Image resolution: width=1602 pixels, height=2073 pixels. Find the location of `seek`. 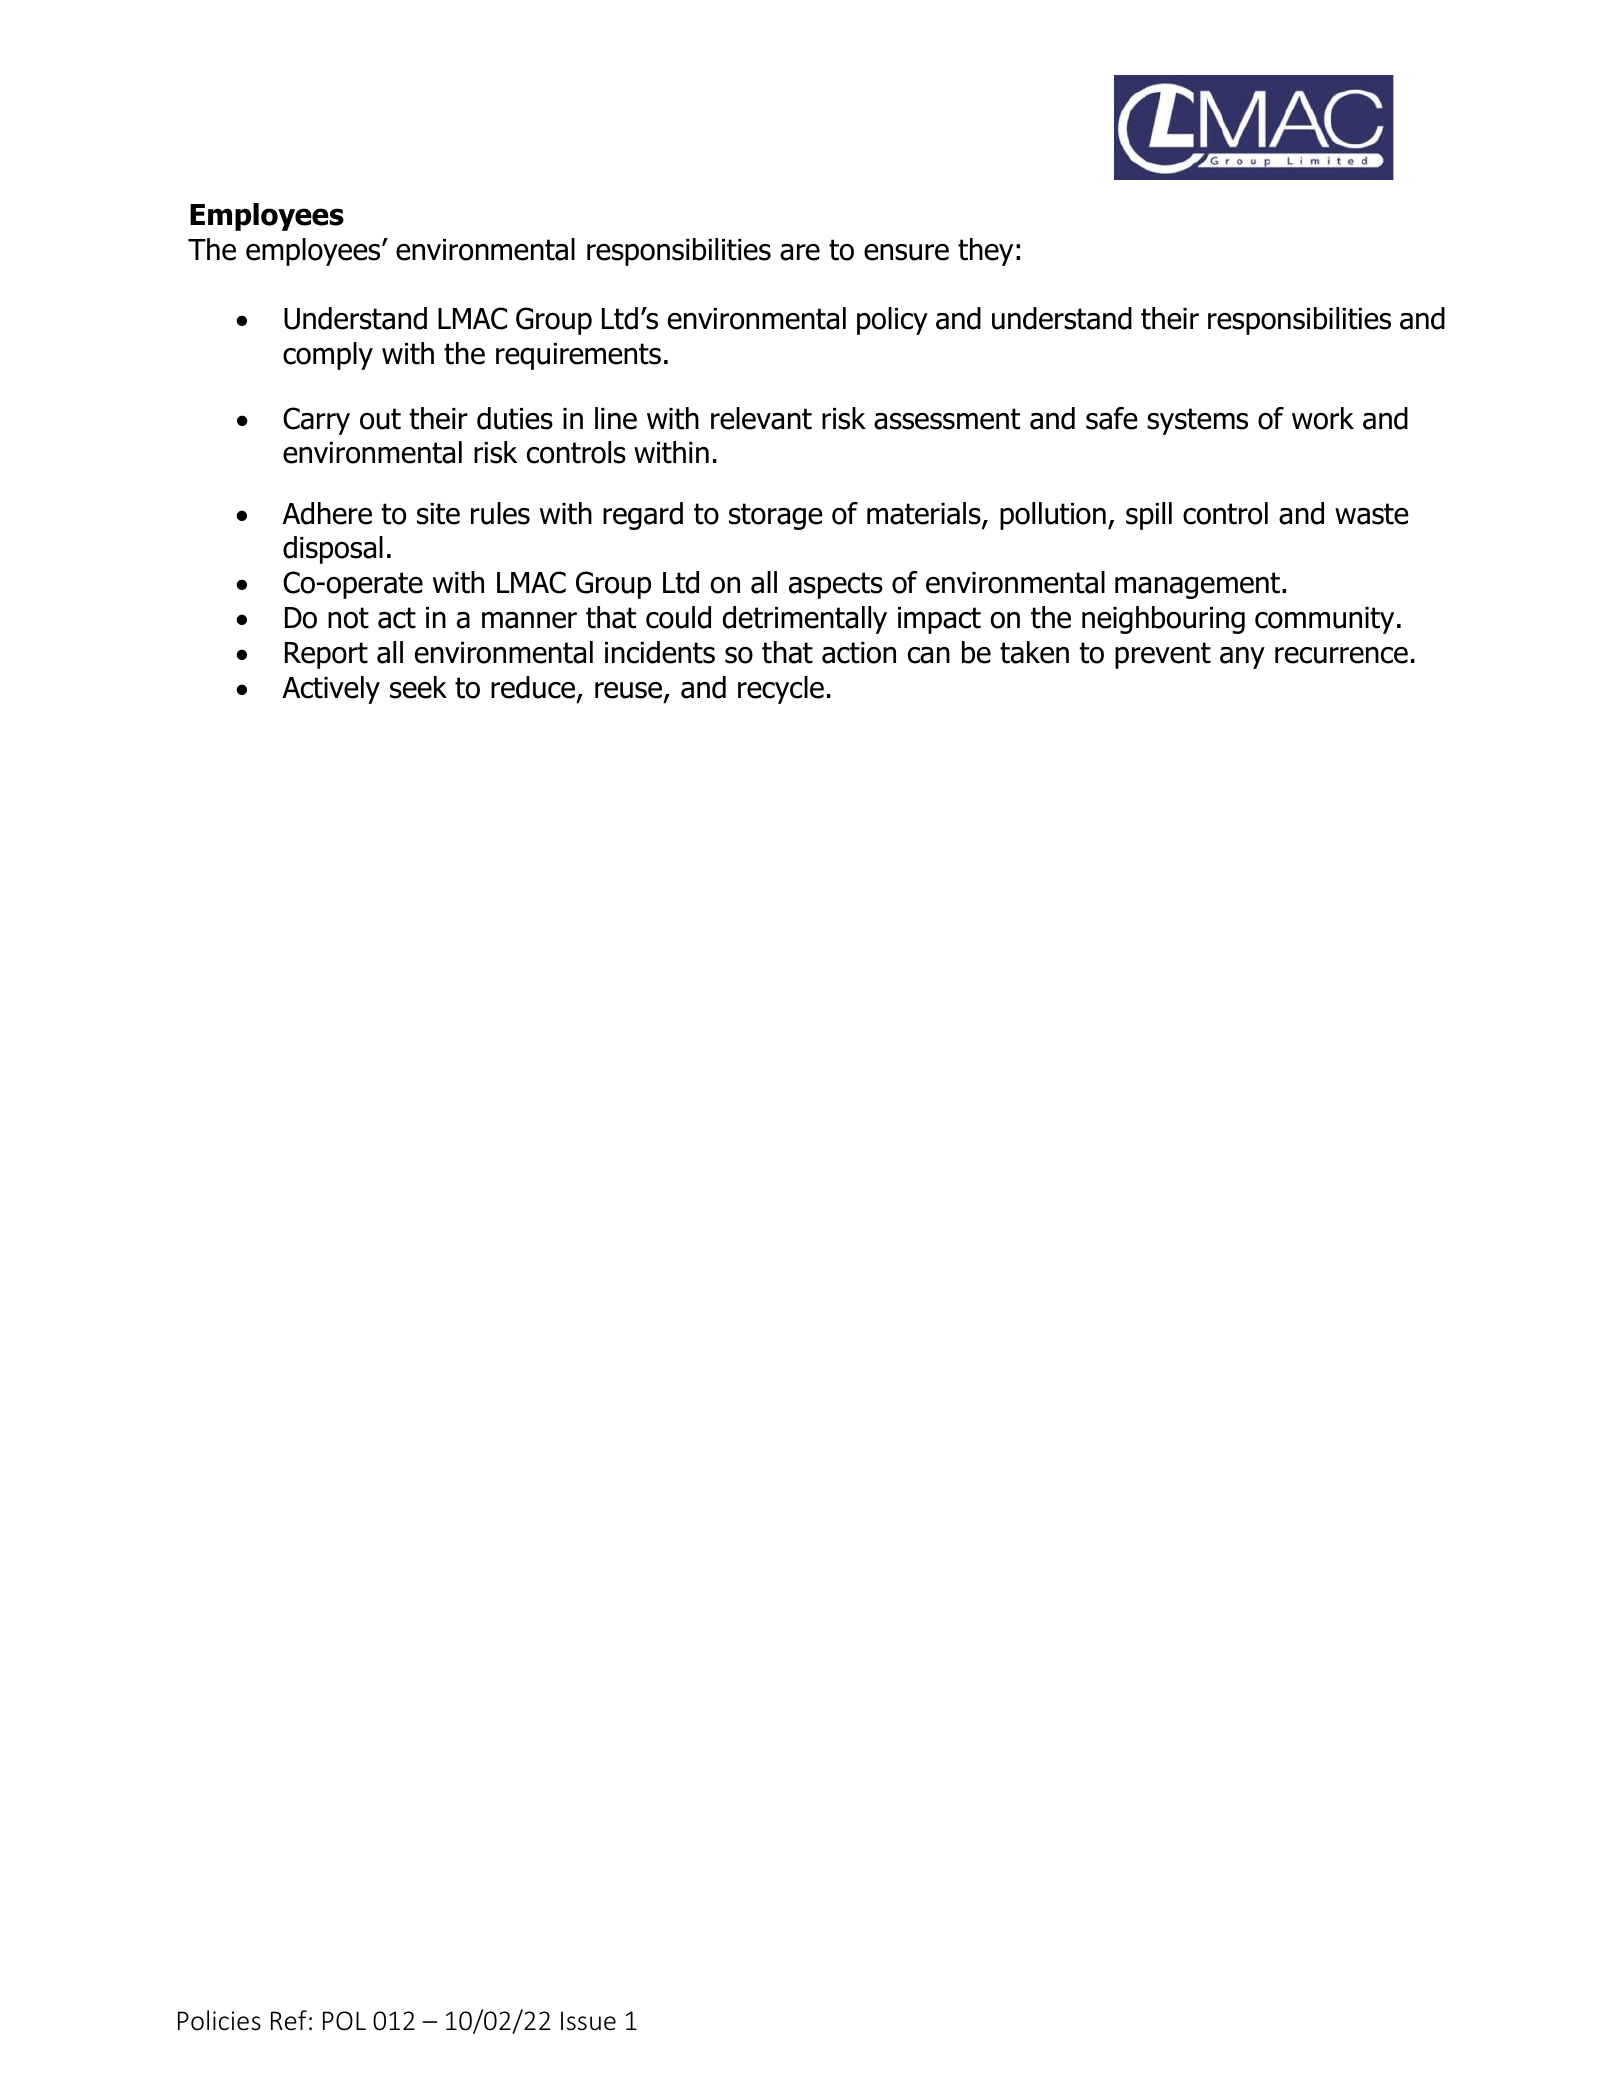

seek is located at coordinates (418, 687).
